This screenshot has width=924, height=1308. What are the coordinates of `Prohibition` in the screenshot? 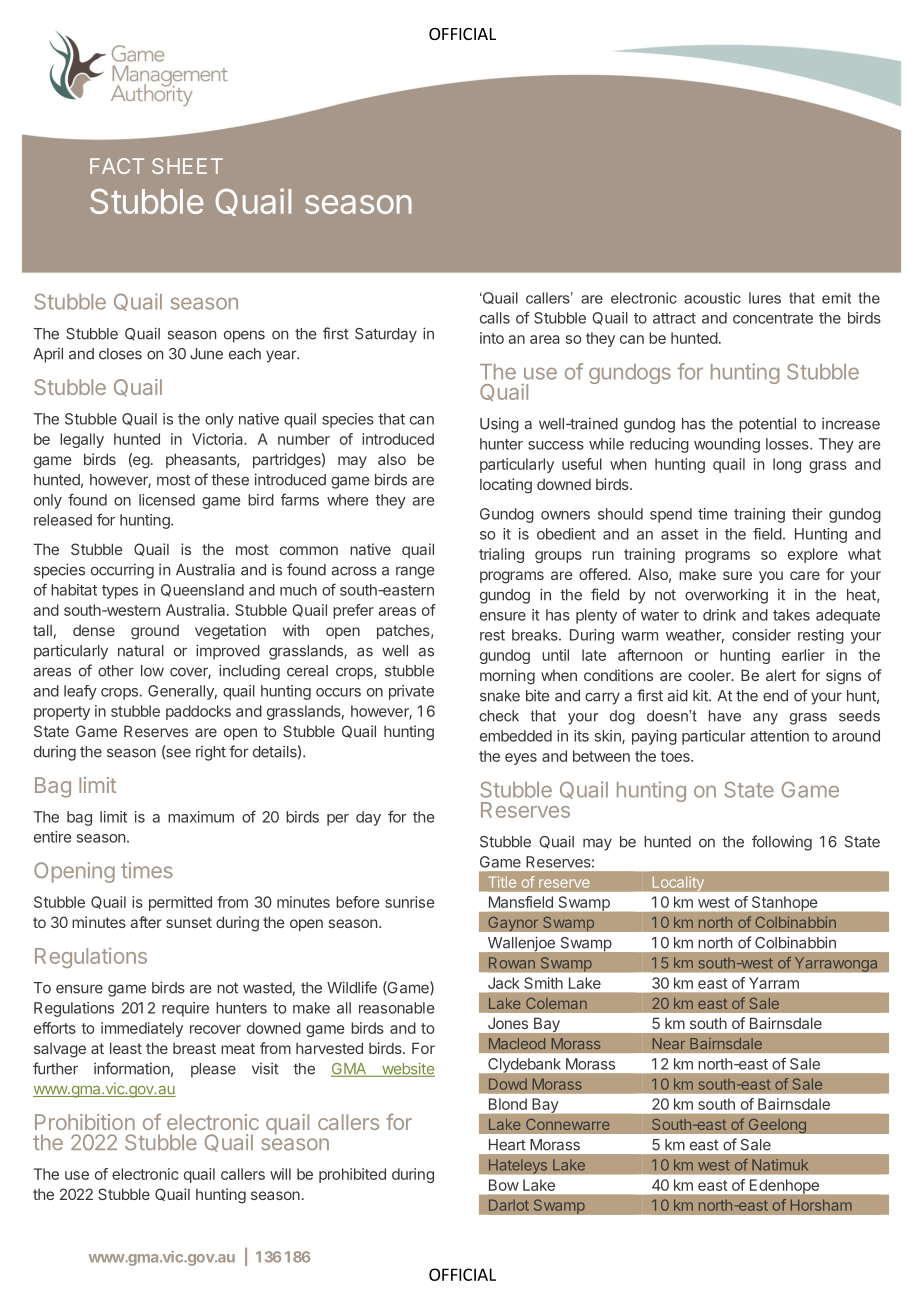 It's located at (85, 1122).
